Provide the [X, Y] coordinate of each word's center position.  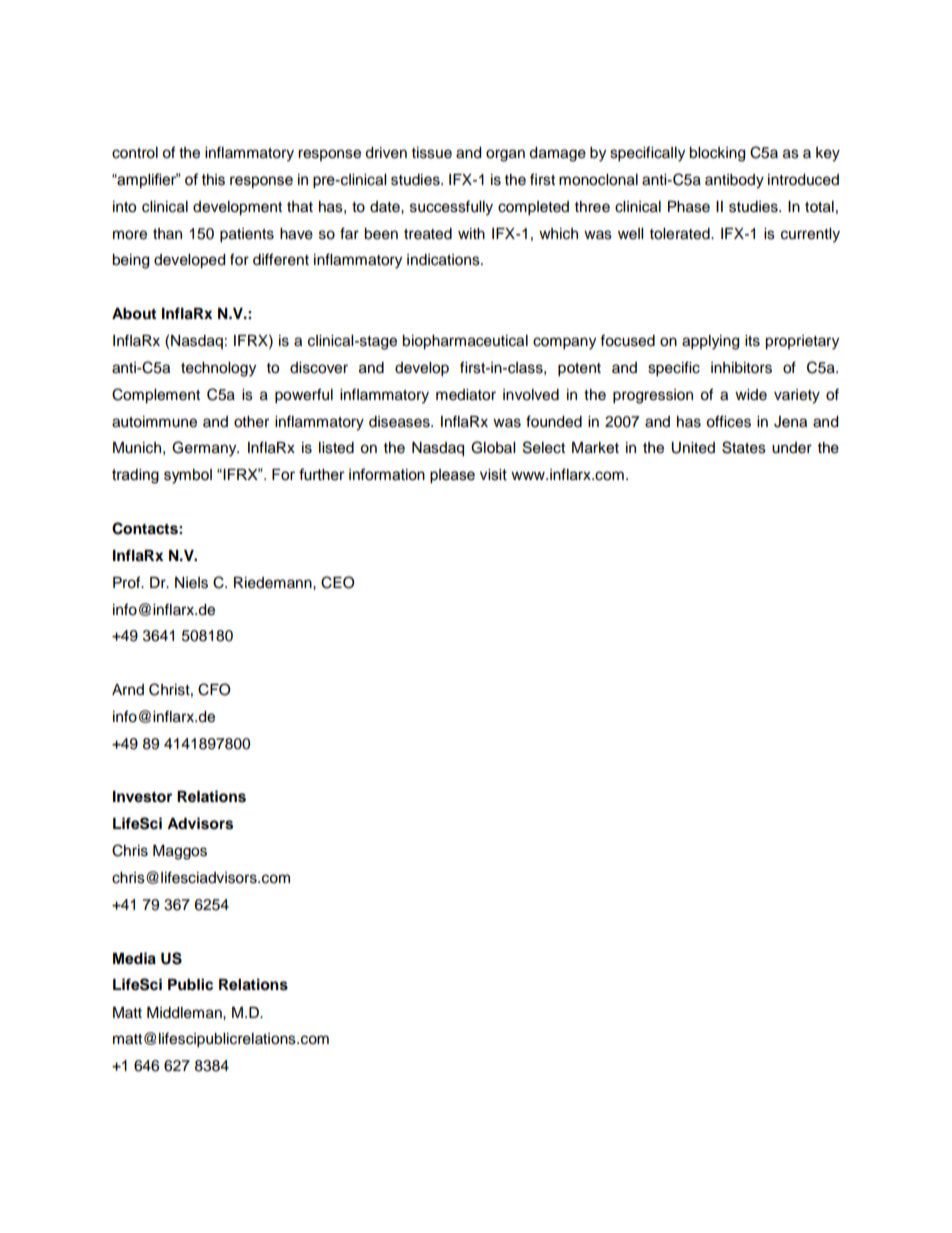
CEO [338, 582]
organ [505, 155]
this [213, 180]
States [744, 447]
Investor [142, 797]
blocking [717, 154]
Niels [191, 583]
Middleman [185, 1013]
